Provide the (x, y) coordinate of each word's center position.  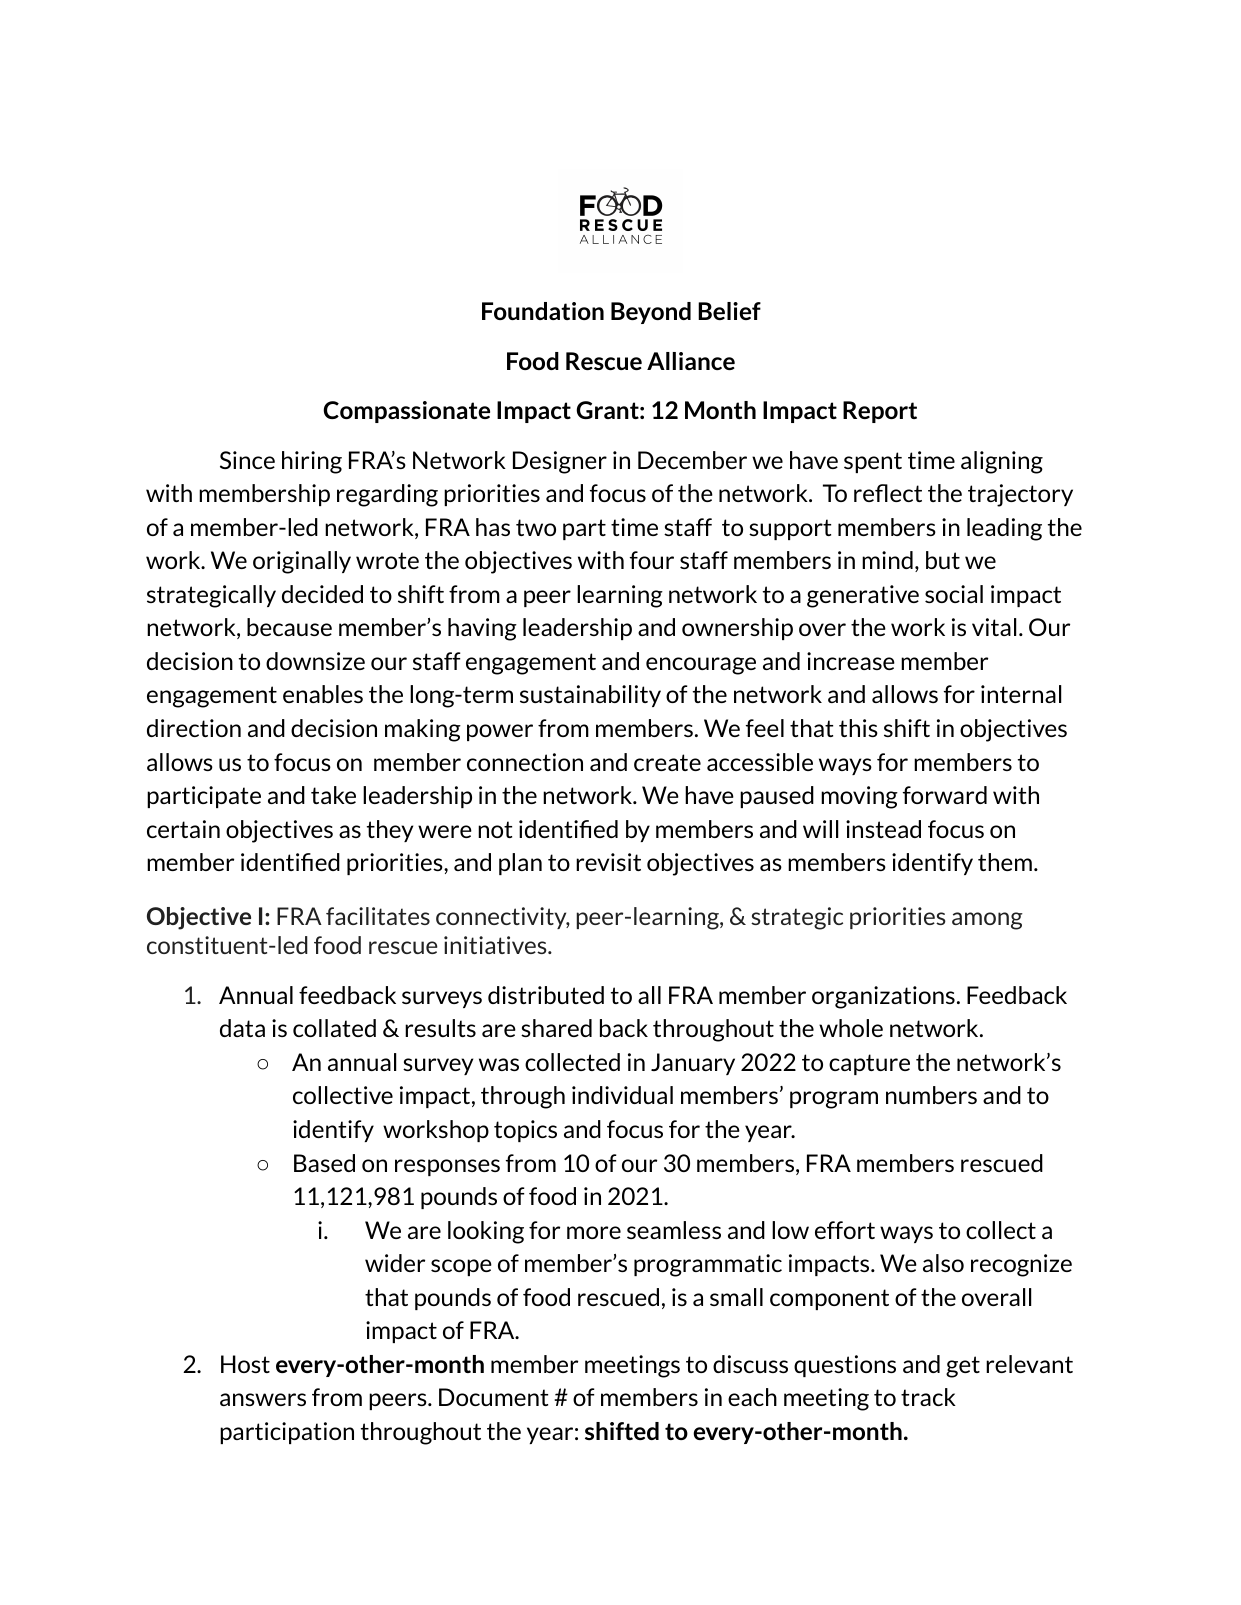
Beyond (651, 313)
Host (245, 1364)
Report (880, 412)
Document (493, 1397)
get (963, 1367)
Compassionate (406, 412)
